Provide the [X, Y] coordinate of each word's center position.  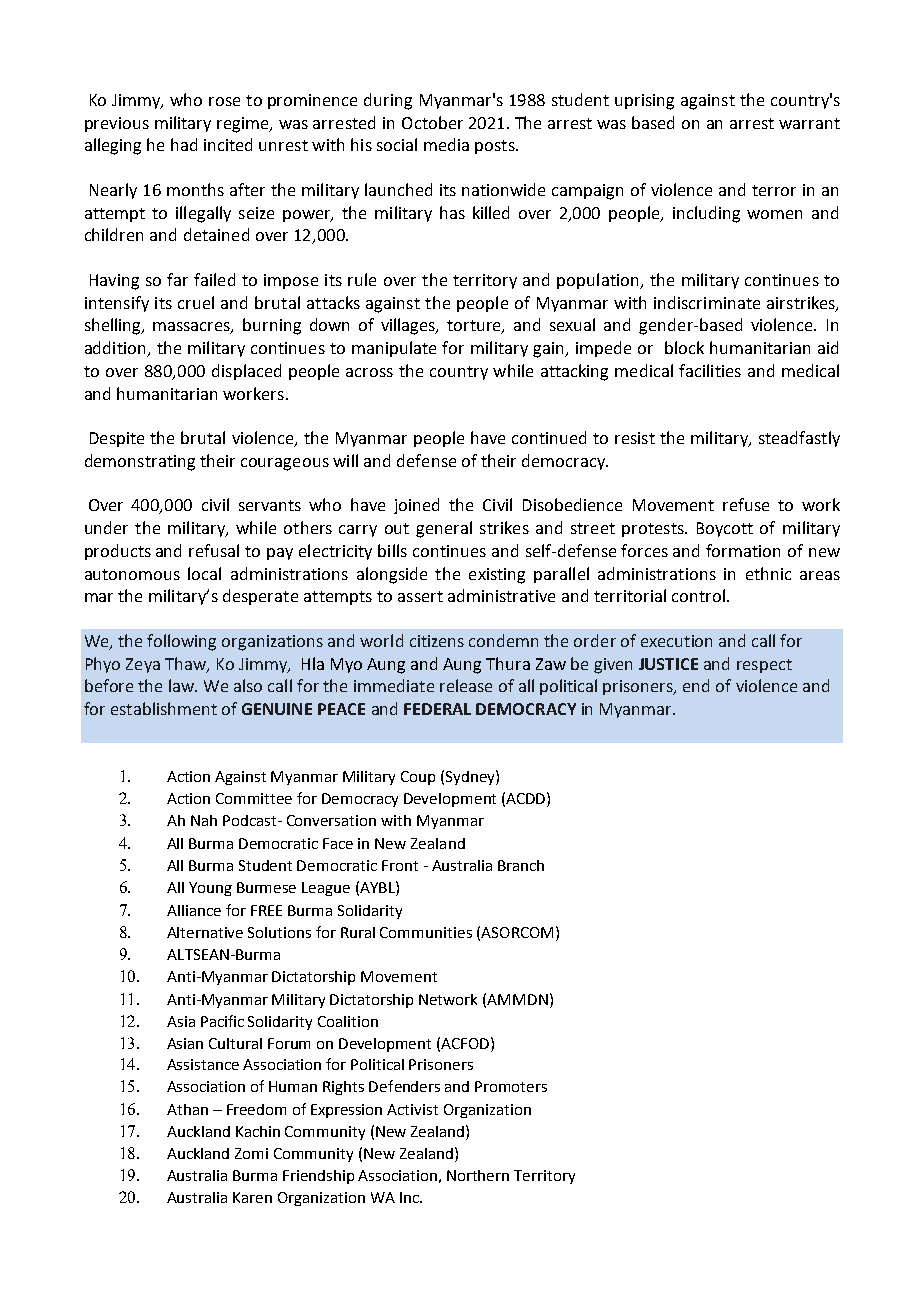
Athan [187, 1109]
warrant [809, 123]
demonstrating [140, 462]
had [184, 144]
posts [496, 147]
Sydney [471, 777]
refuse [746, 504]
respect [764, 666]
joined [416, 506]
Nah [204, 820]
